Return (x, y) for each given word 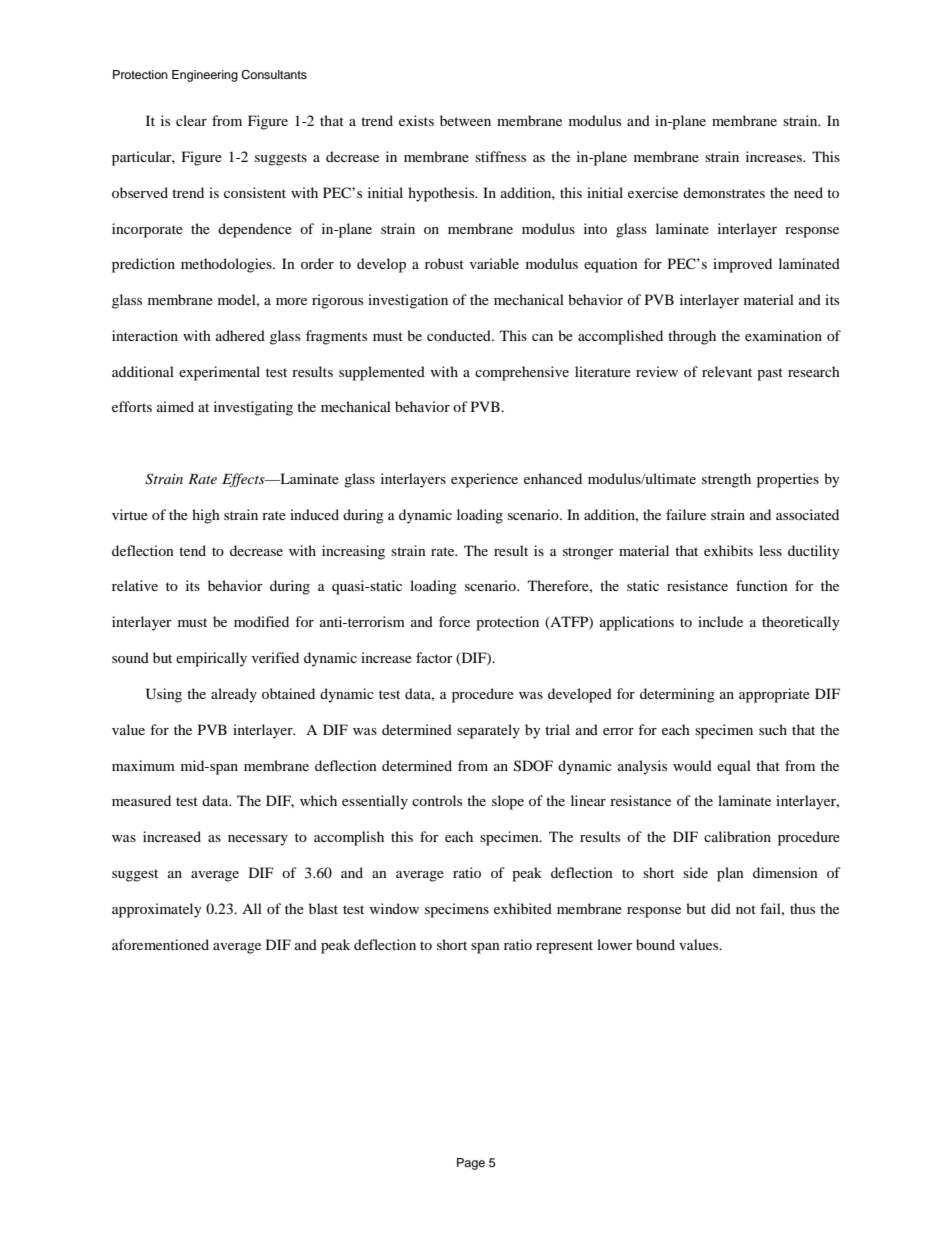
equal (734, 767)
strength (726, 480)
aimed (175, 406)
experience (484, 480)
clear (191, 120)
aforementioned (160, 944)
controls (437, 800)
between (465, 120)
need (808, 192)
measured (141, 800)
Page (471, 1164)
